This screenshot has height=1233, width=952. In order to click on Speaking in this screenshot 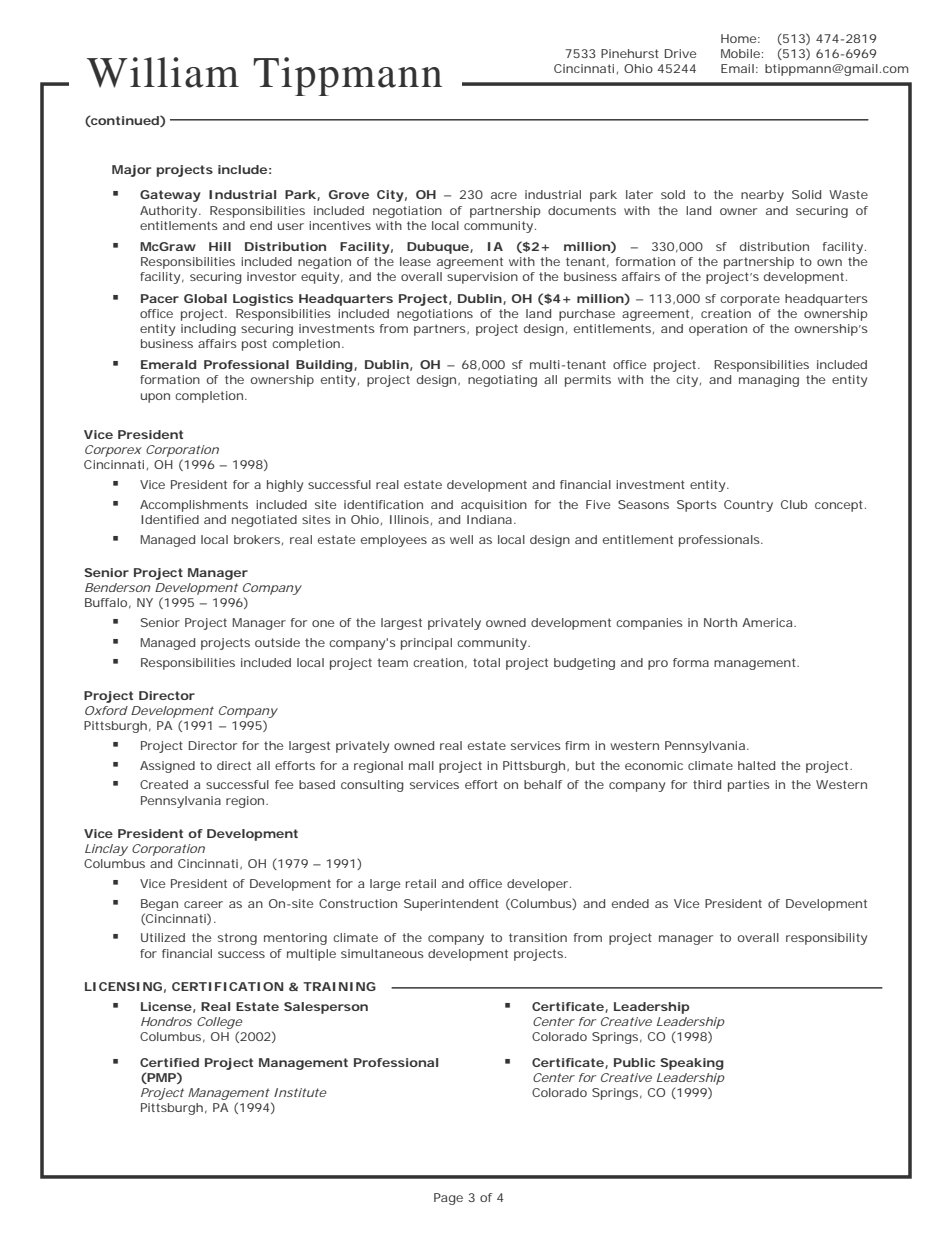, I will do `click(692, 1064)`.
